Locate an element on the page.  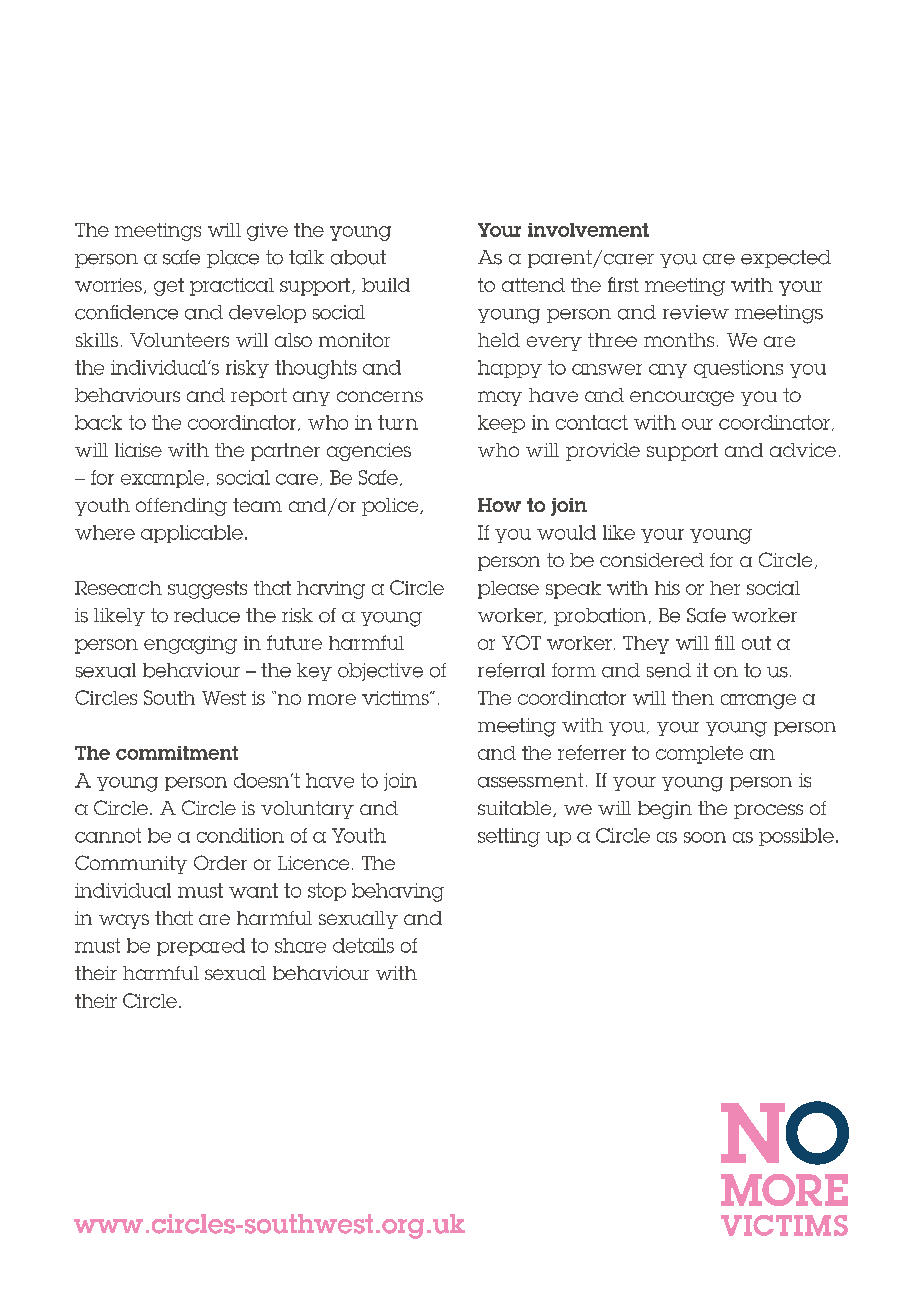
How is located at coordinates (499, 505).
